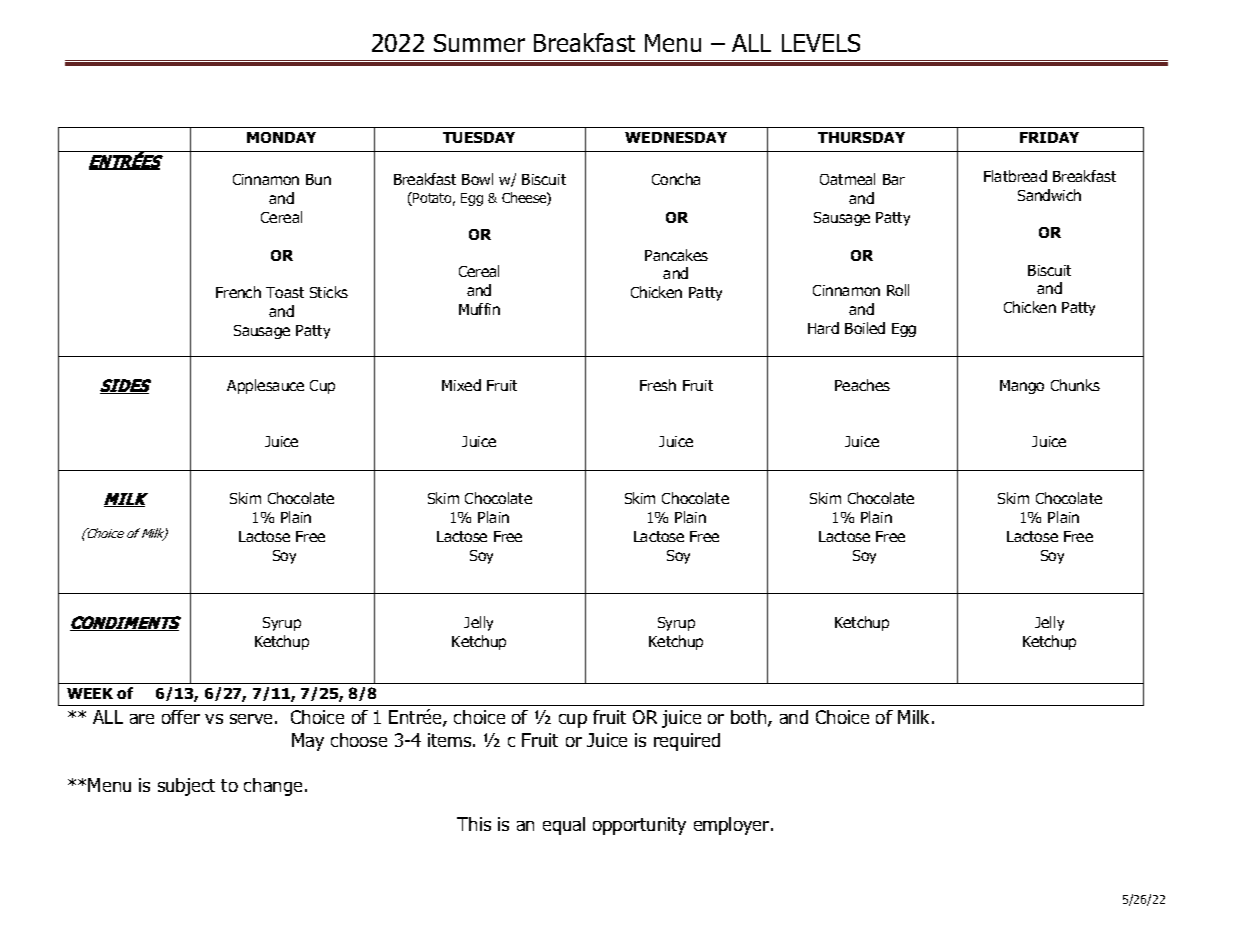  Describe the element at coordinates (862, 385) in the image. I see `Peaches` at that location.
